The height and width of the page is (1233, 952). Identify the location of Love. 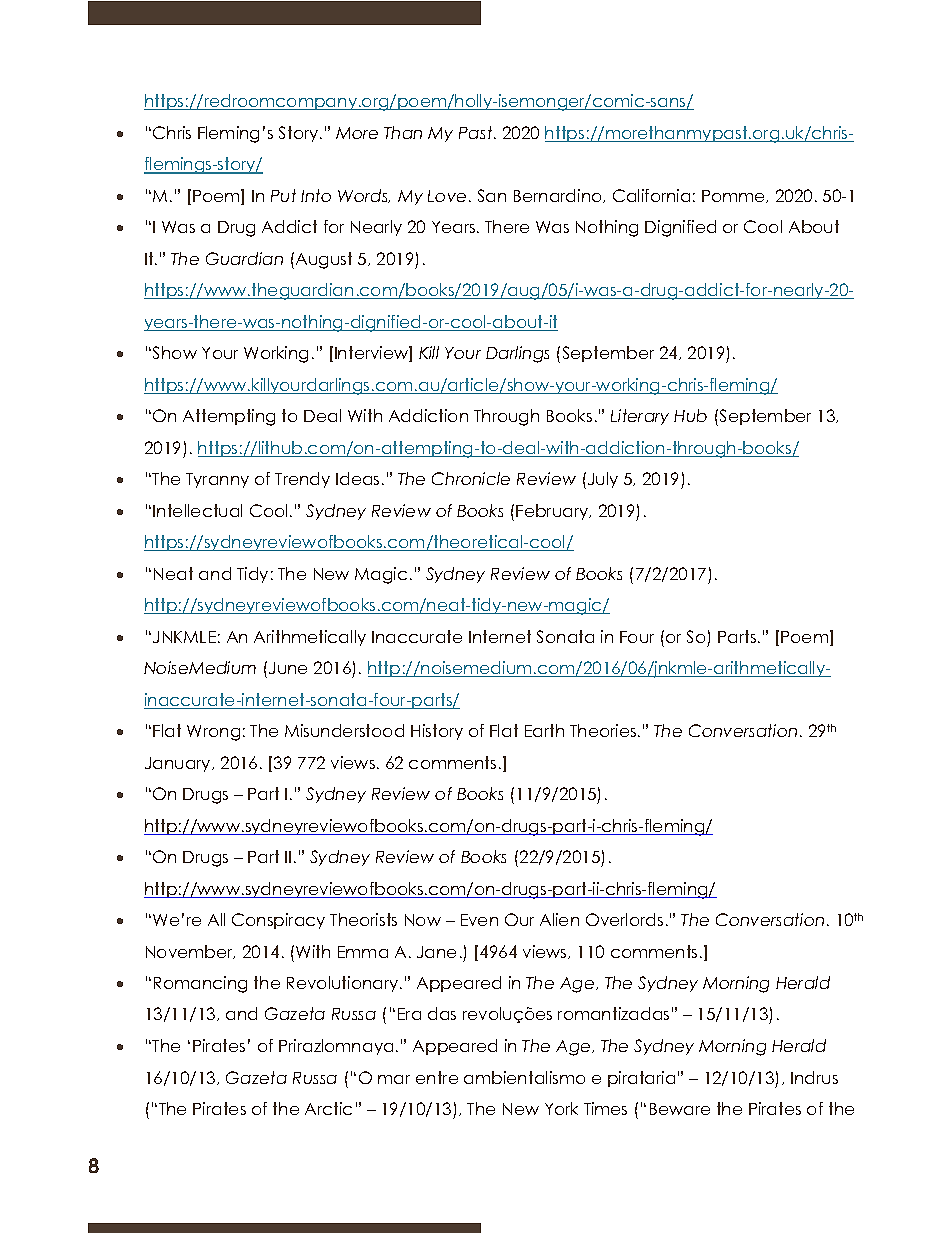
(447, 196).
